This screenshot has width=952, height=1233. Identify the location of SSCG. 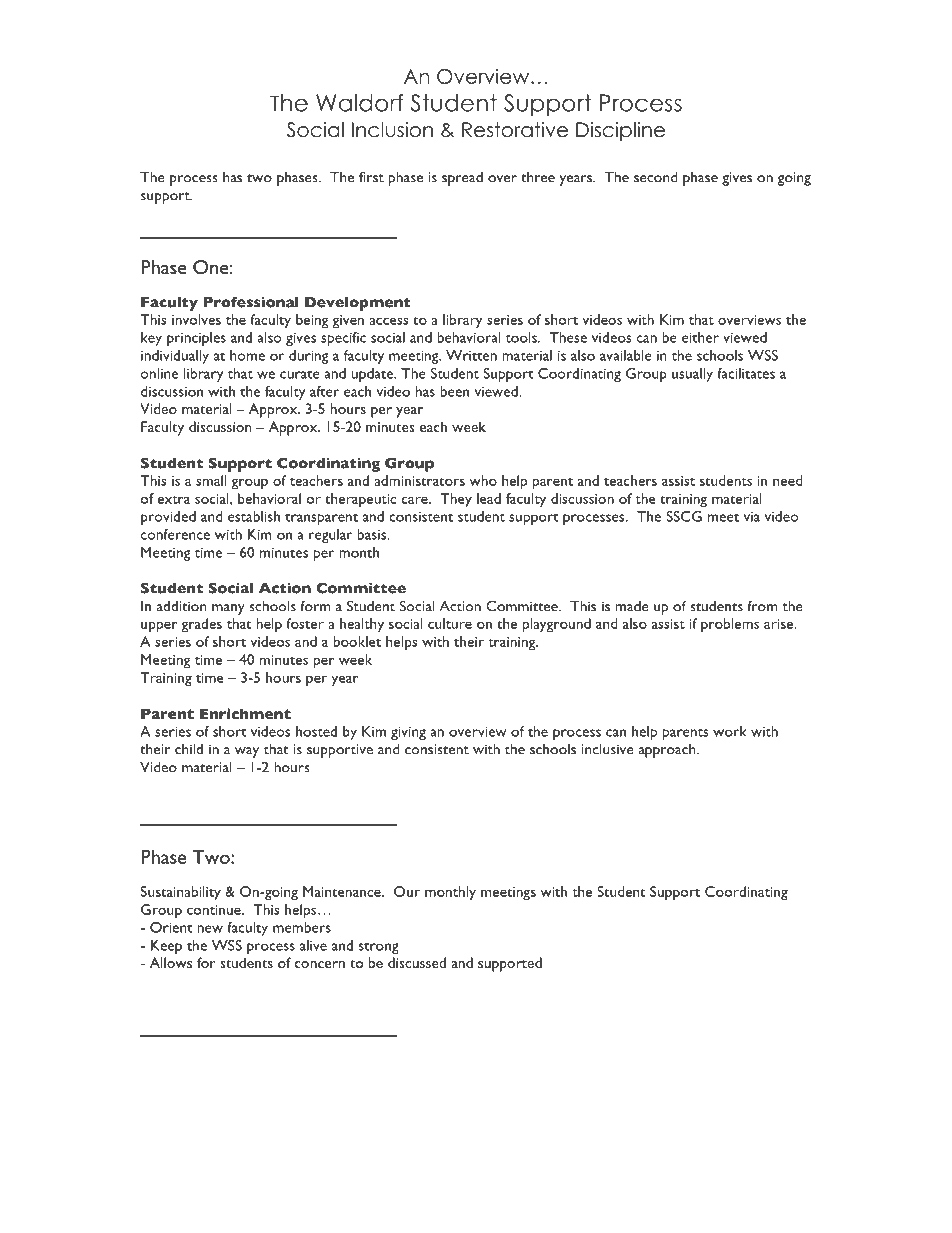
(684, 516).
